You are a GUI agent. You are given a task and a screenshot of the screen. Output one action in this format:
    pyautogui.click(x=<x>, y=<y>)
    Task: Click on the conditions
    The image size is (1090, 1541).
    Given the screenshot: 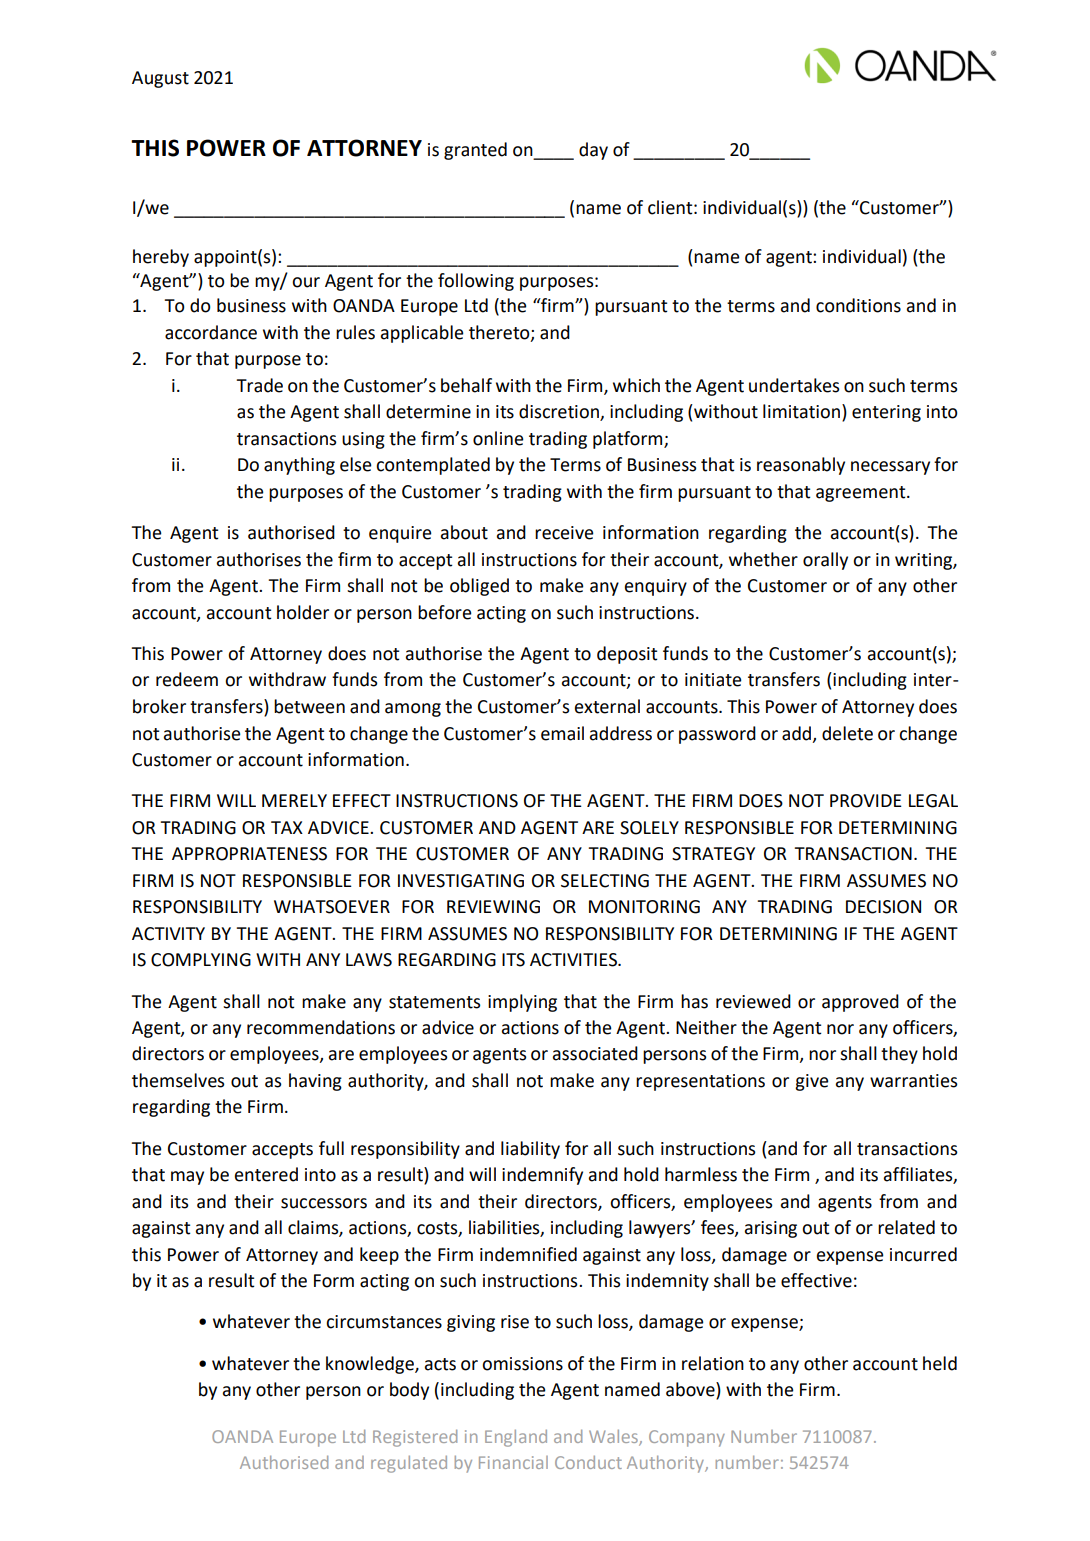 What is the action you would take?
    pyautogui.click(x=858, y=305)
